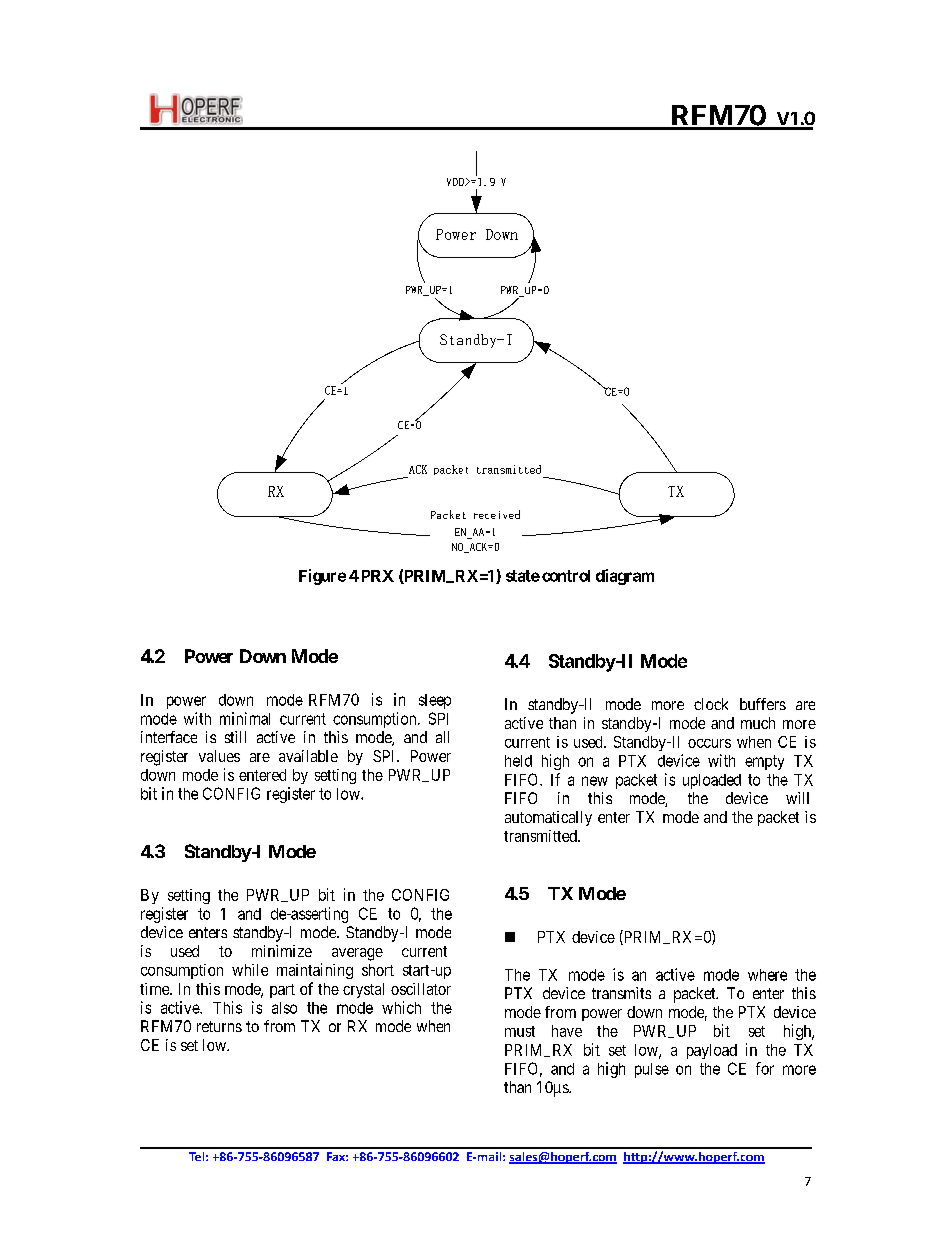 This page has height=1233, width=952. What do you see at coordinates (219, 756) in the page?
I see `values` at bounding box center [219, 756].
